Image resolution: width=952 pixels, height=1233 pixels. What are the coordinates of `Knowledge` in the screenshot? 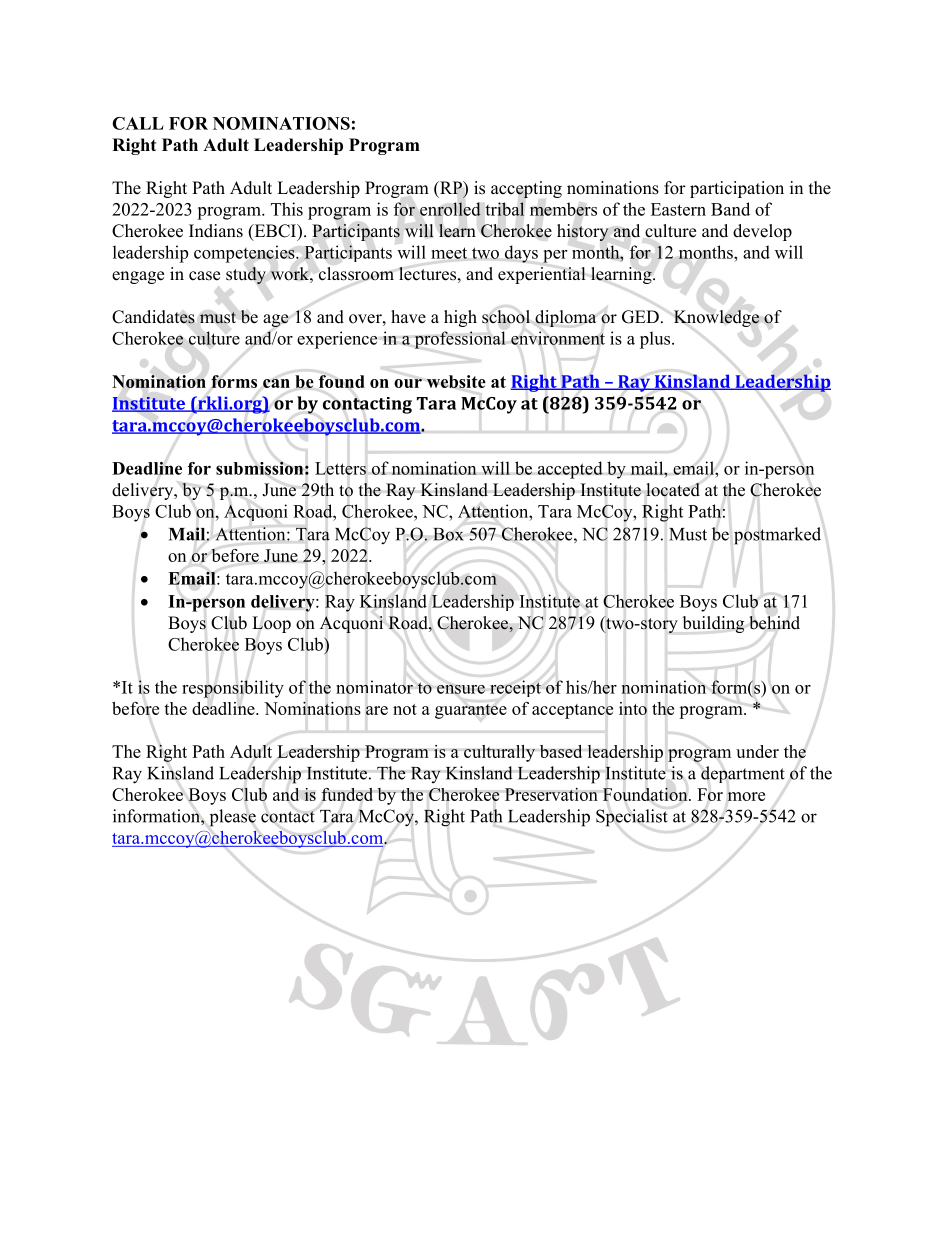 It's located at (716, 318).
